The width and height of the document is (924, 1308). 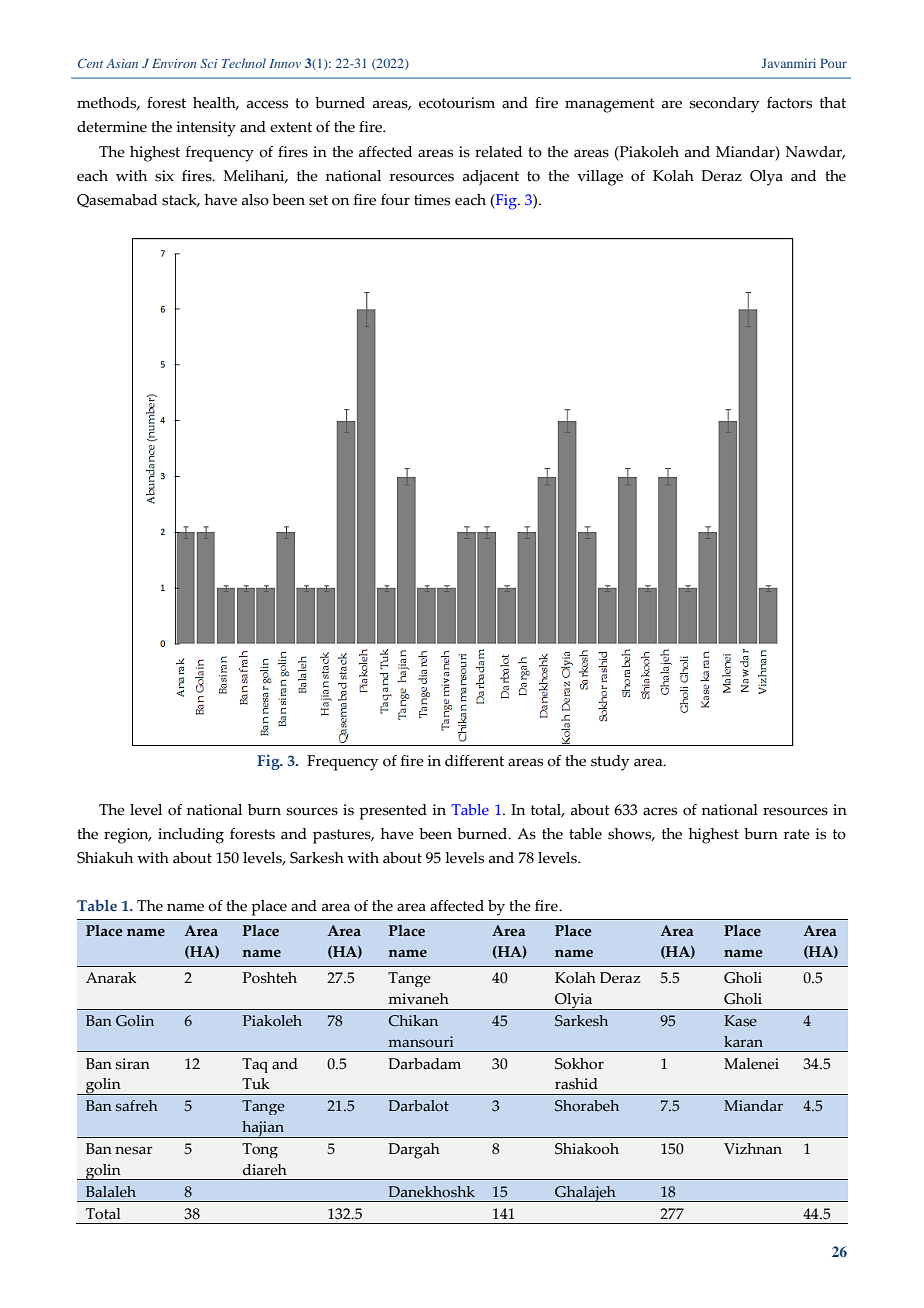 I want to click on different, so click(x=474, y=761).
